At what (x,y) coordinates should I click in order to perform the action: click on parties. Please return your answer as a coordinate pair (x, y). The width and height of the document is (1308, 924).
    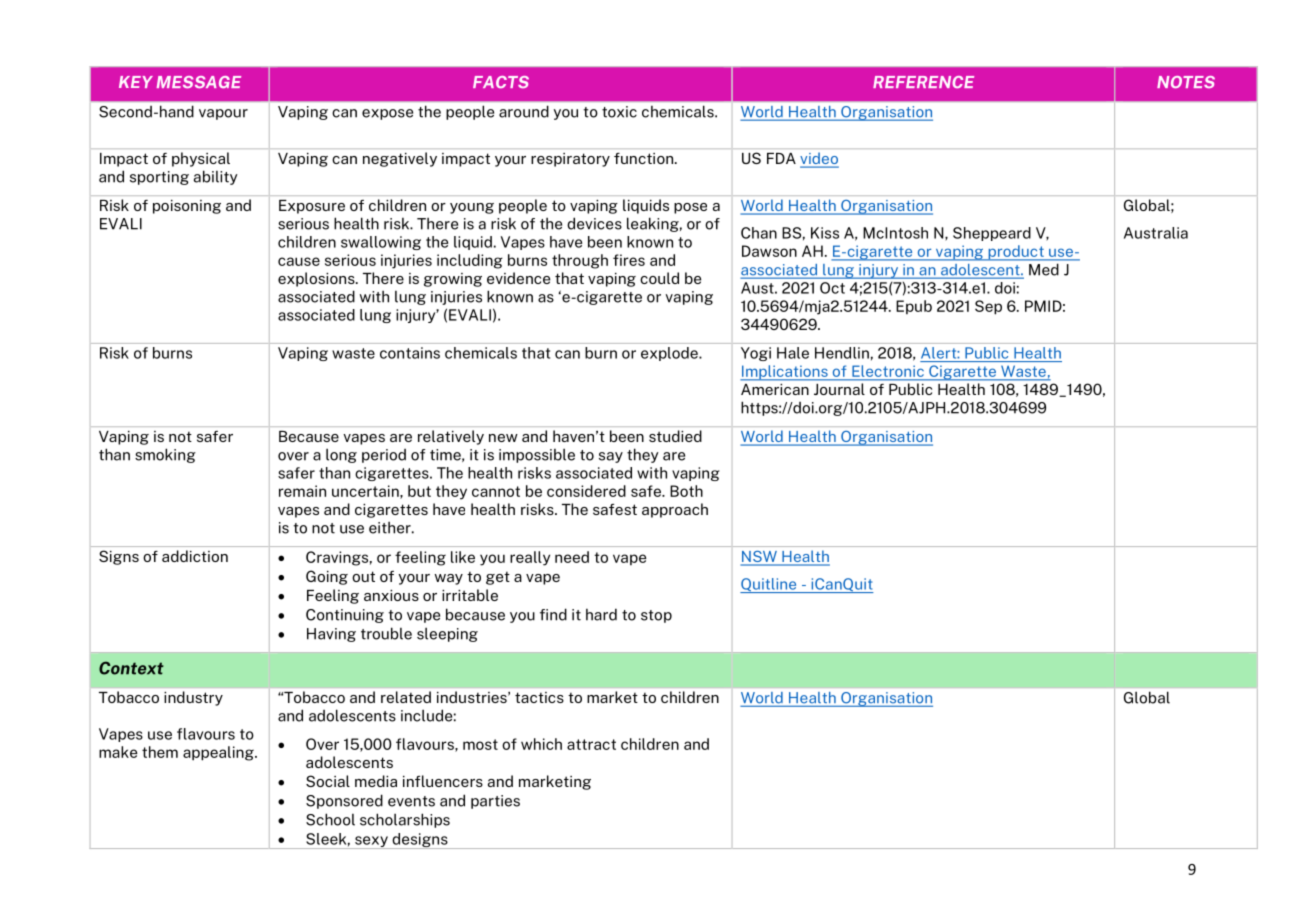
    Looking at the image, I should click on (495, 802).
